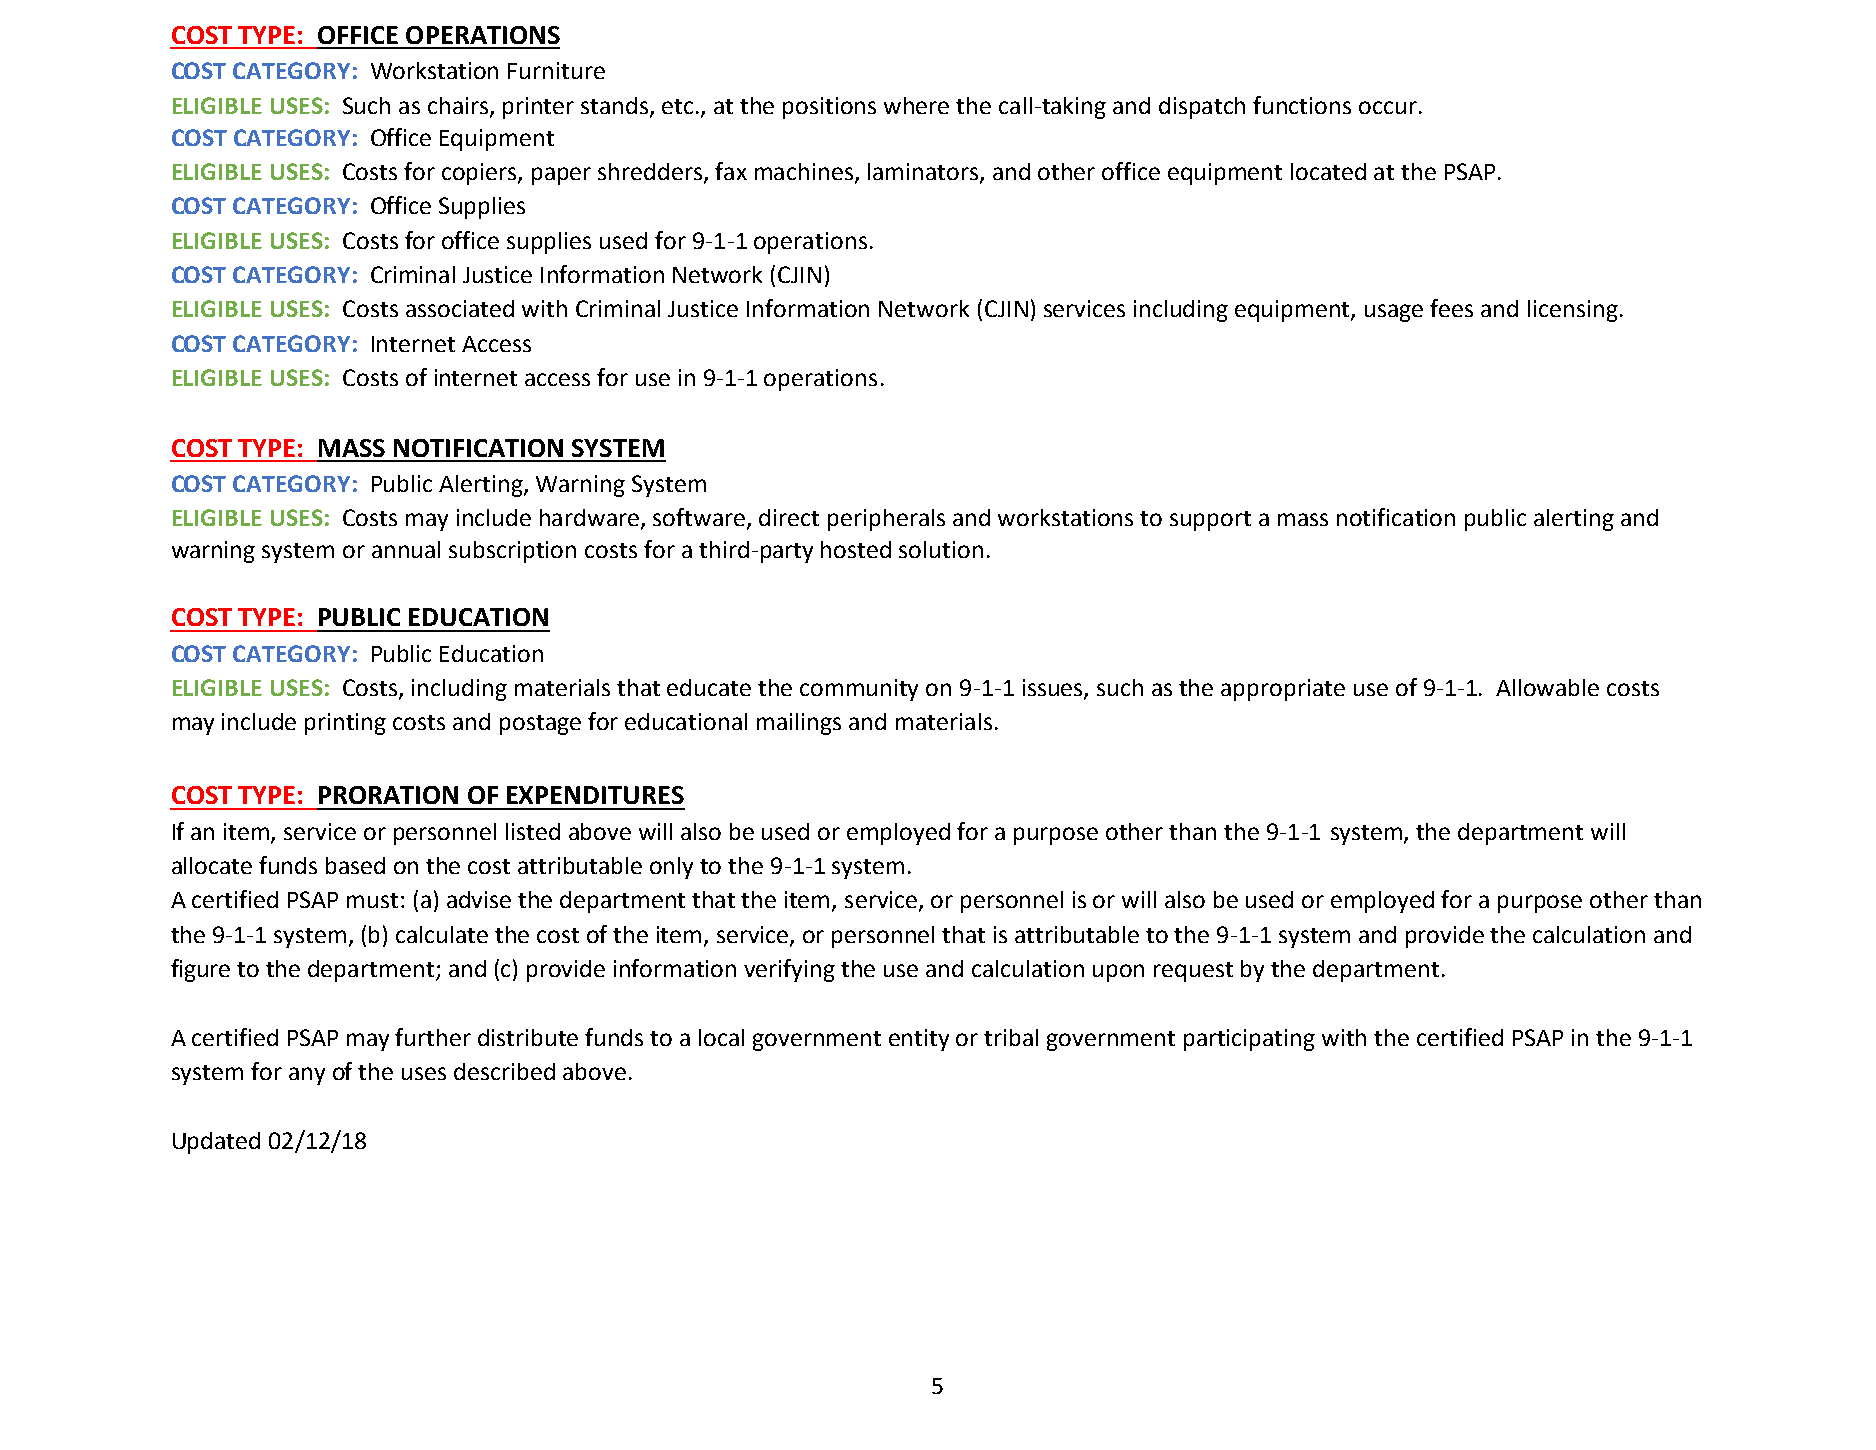 The height and width of the screenshot is (1450, 1876). I want to click on hosted, so click(856, 549).
